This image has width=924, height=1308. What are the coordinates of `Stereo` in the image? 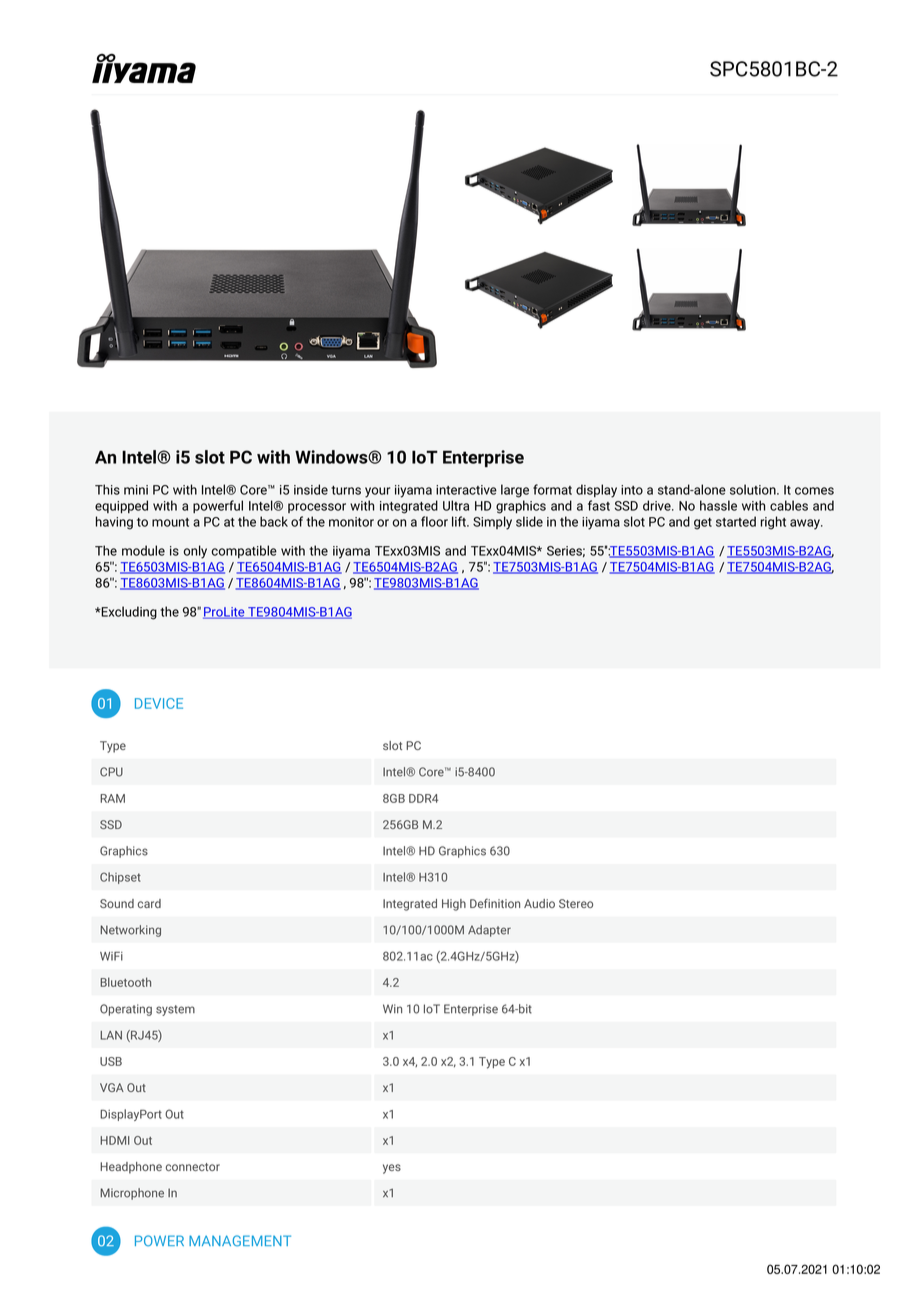 It's located at (576, 903).
